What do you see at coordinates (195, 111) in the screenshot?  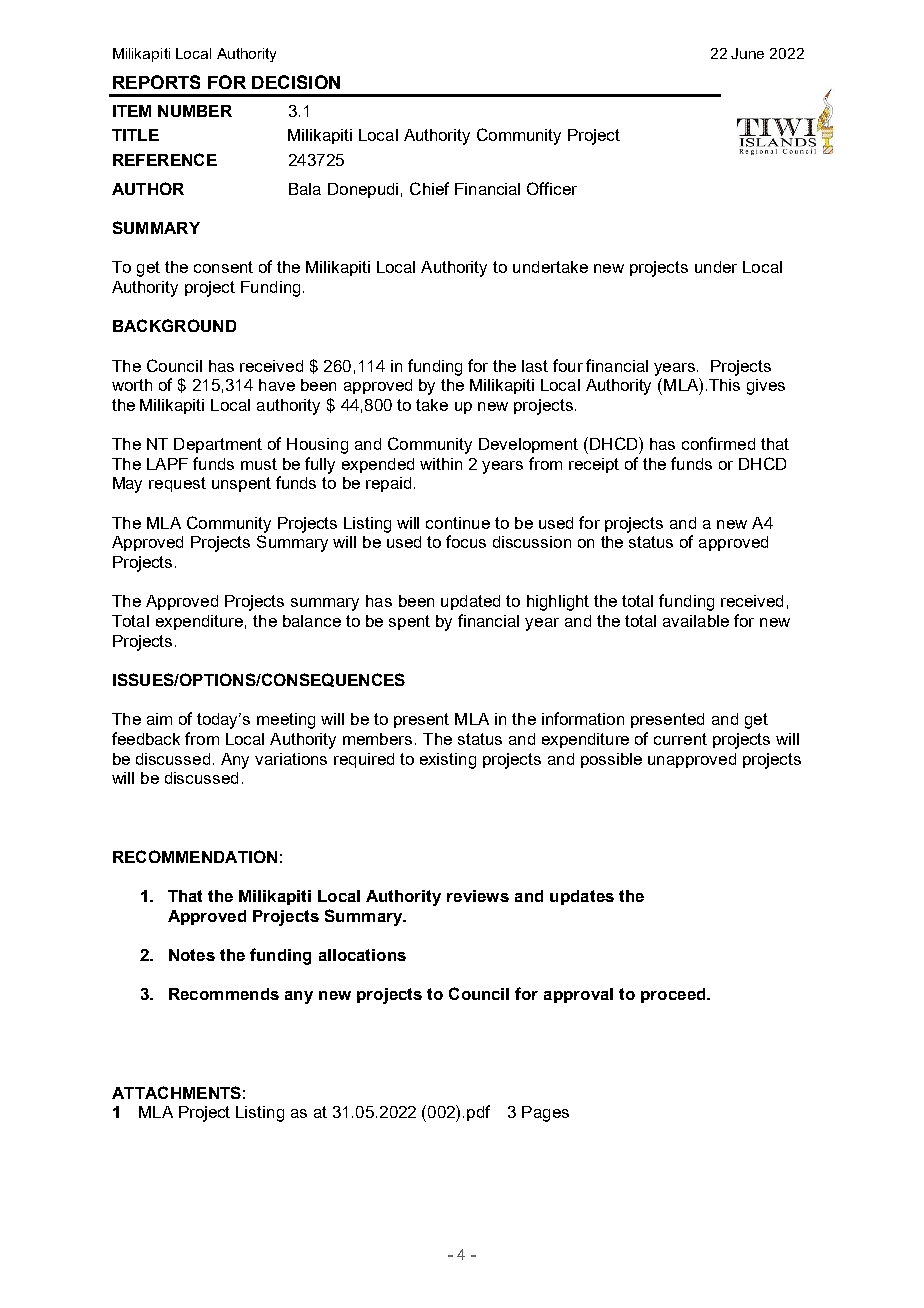 I see `NUMBER` at bounding box center [195, 111].
